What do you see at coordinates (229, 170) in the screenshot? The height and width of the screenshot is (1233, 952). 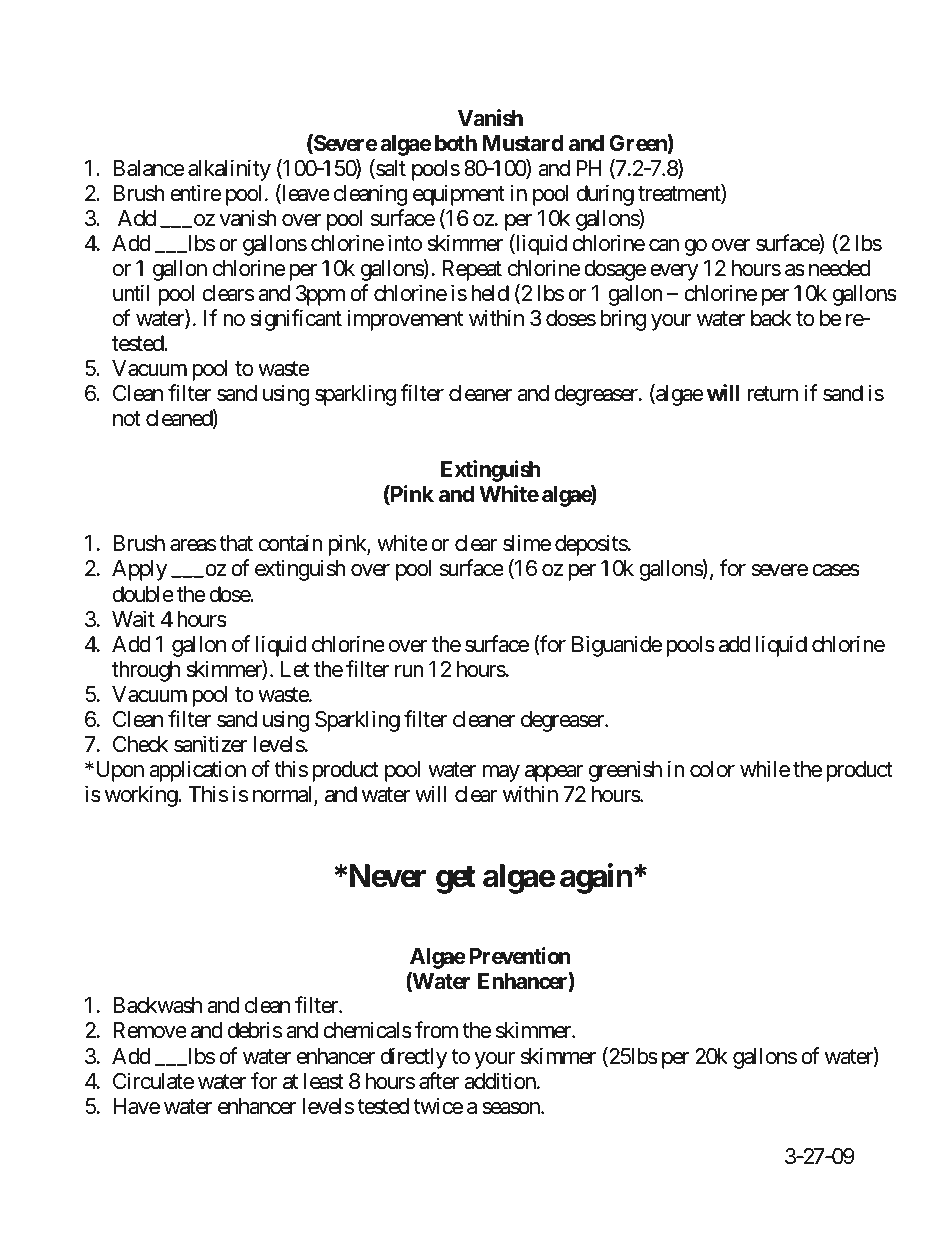 I see `alkalinity` at bounding box center [229, 170].
